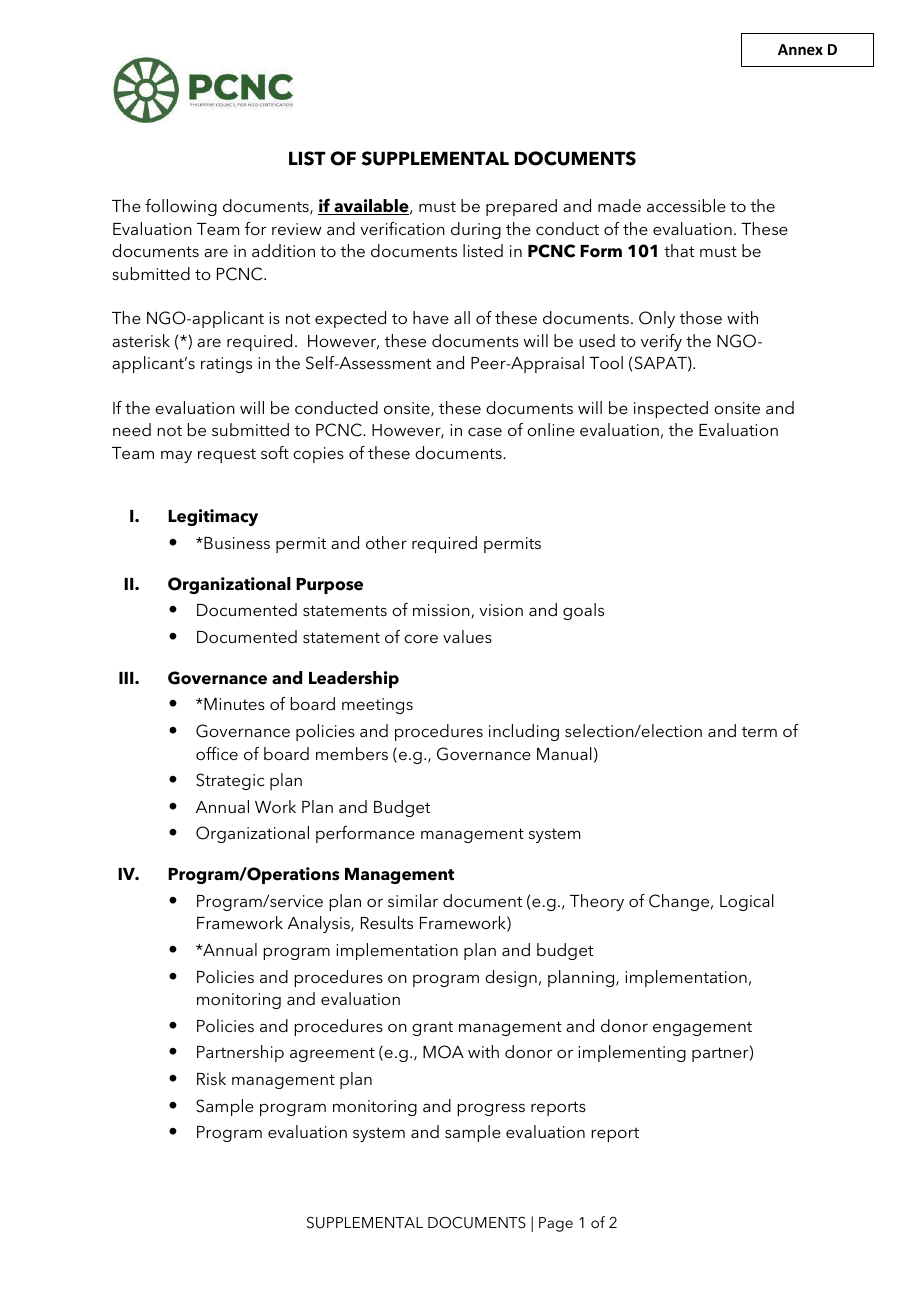 This screenshot has width=924, height=1308. I want to click on Logical, so click(747, 902).
